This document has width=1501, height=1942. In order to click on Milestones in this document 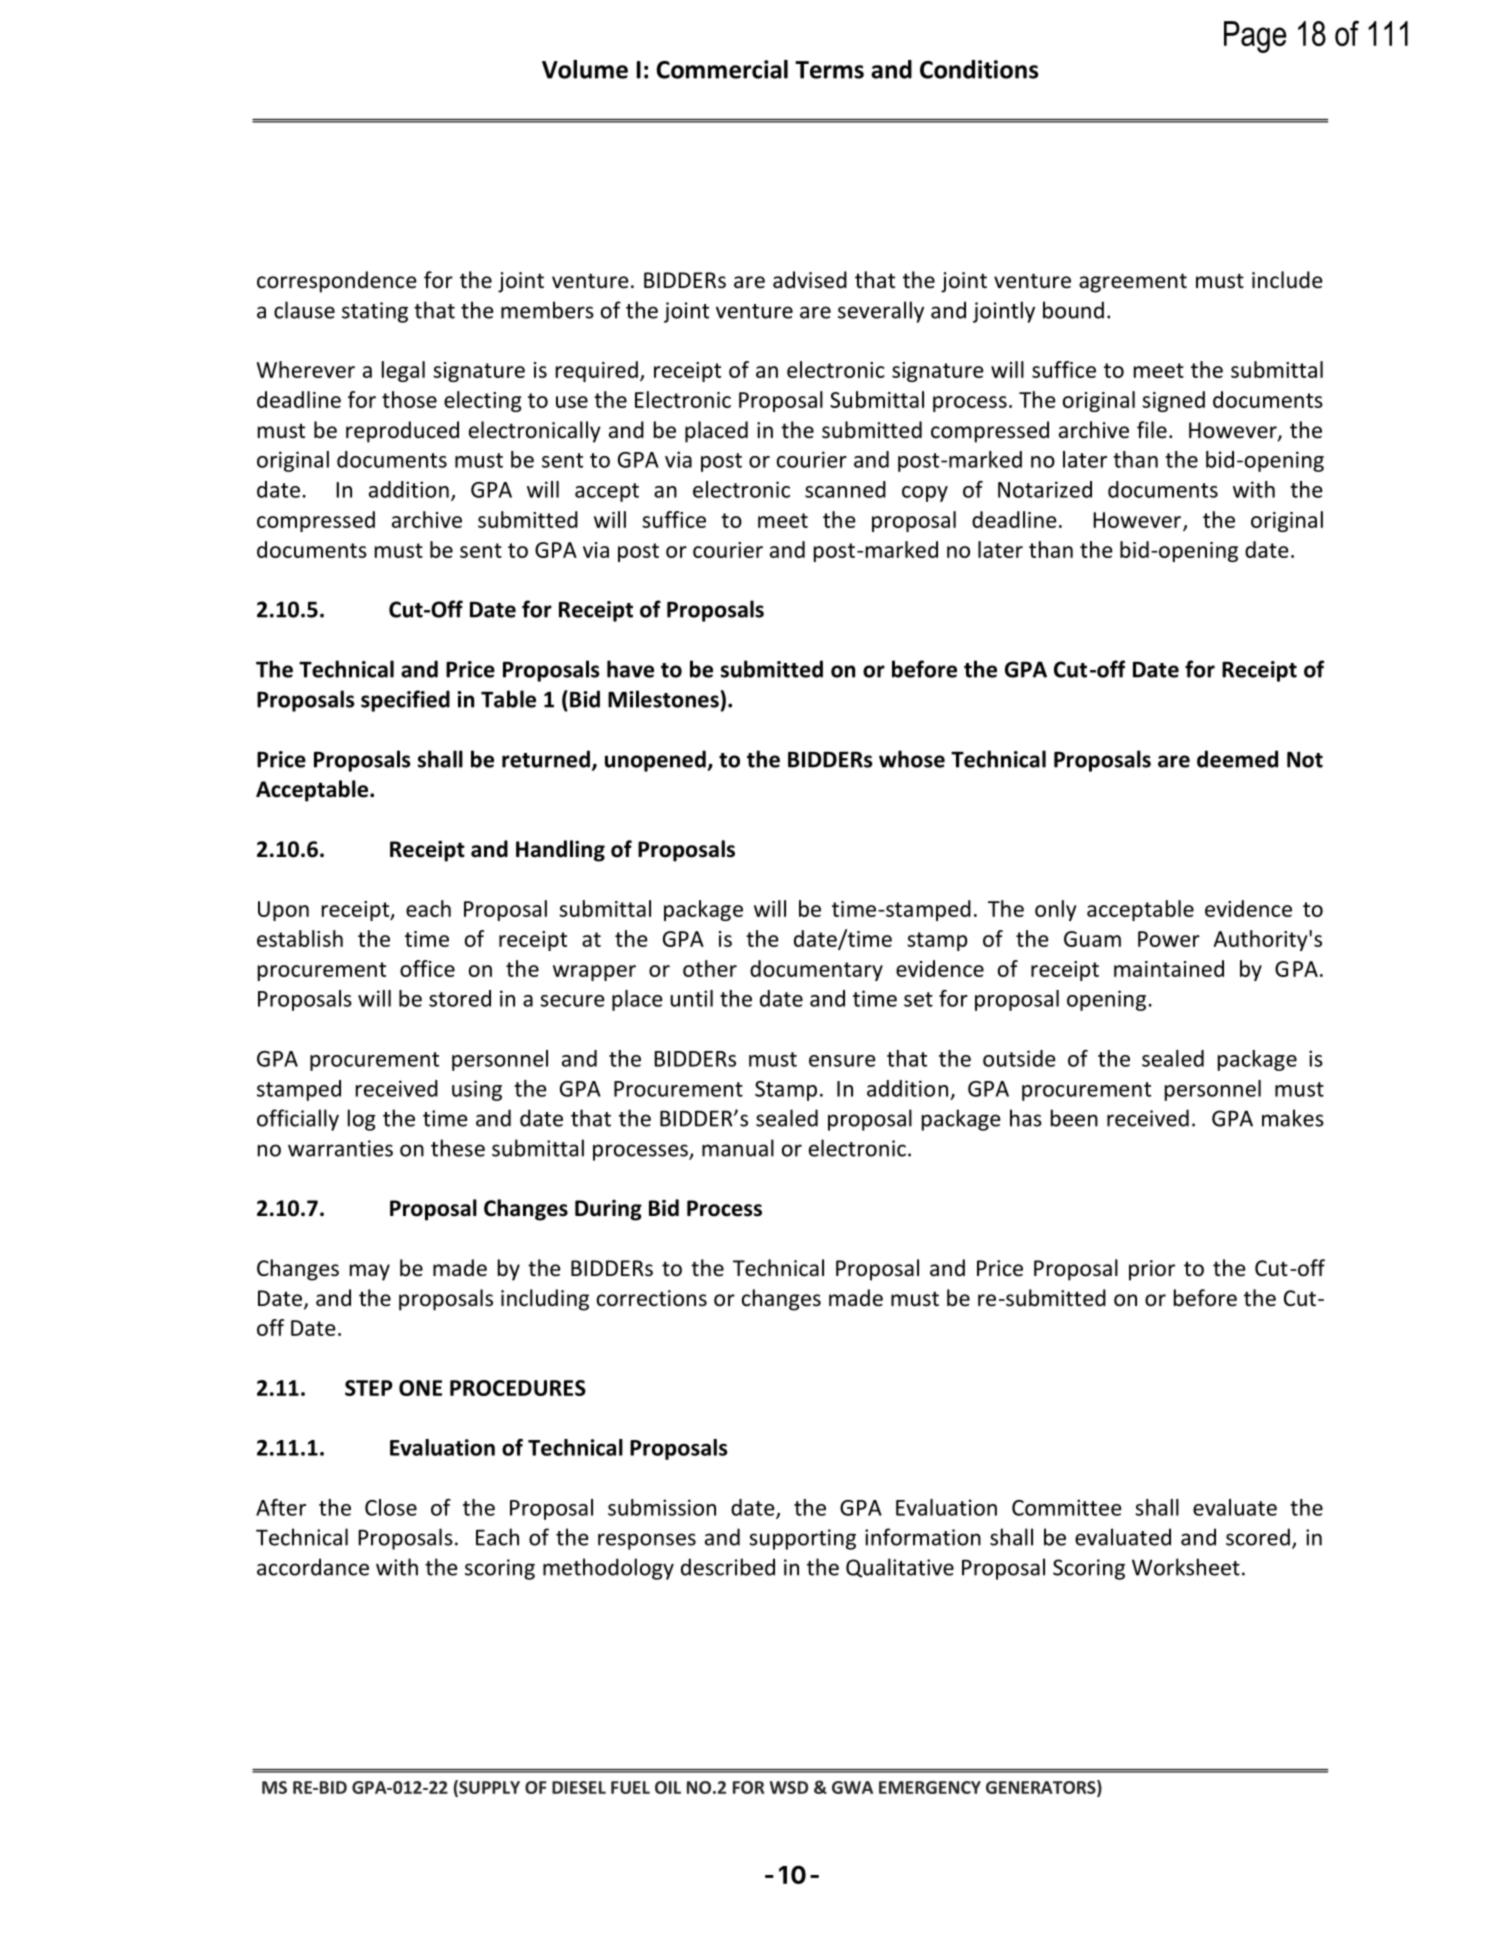, I will do `click(663, 699)`.
